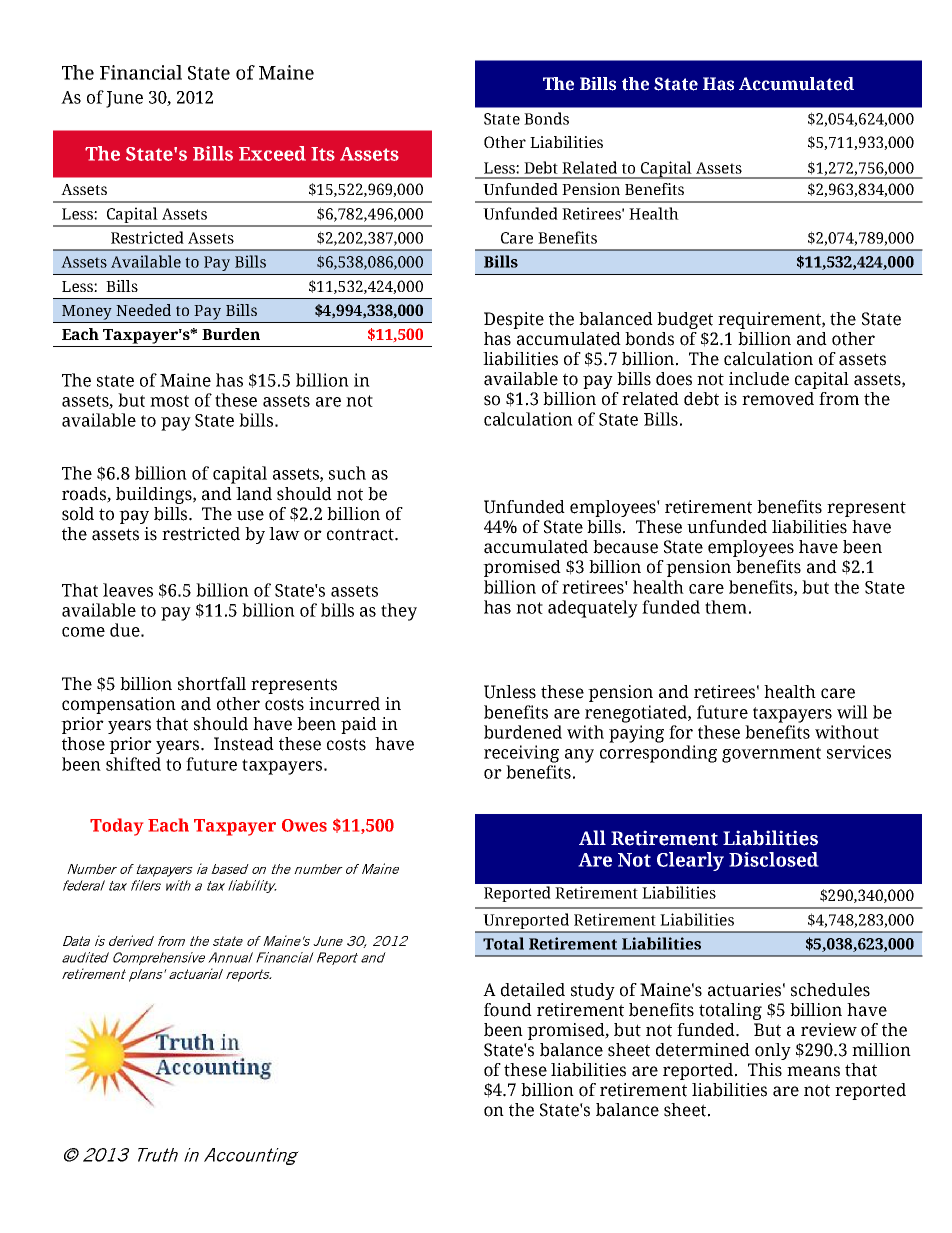  What do you see at coordinates (771, 755) in the screenshot?
I see `government` at bounding box center [771, 755].
